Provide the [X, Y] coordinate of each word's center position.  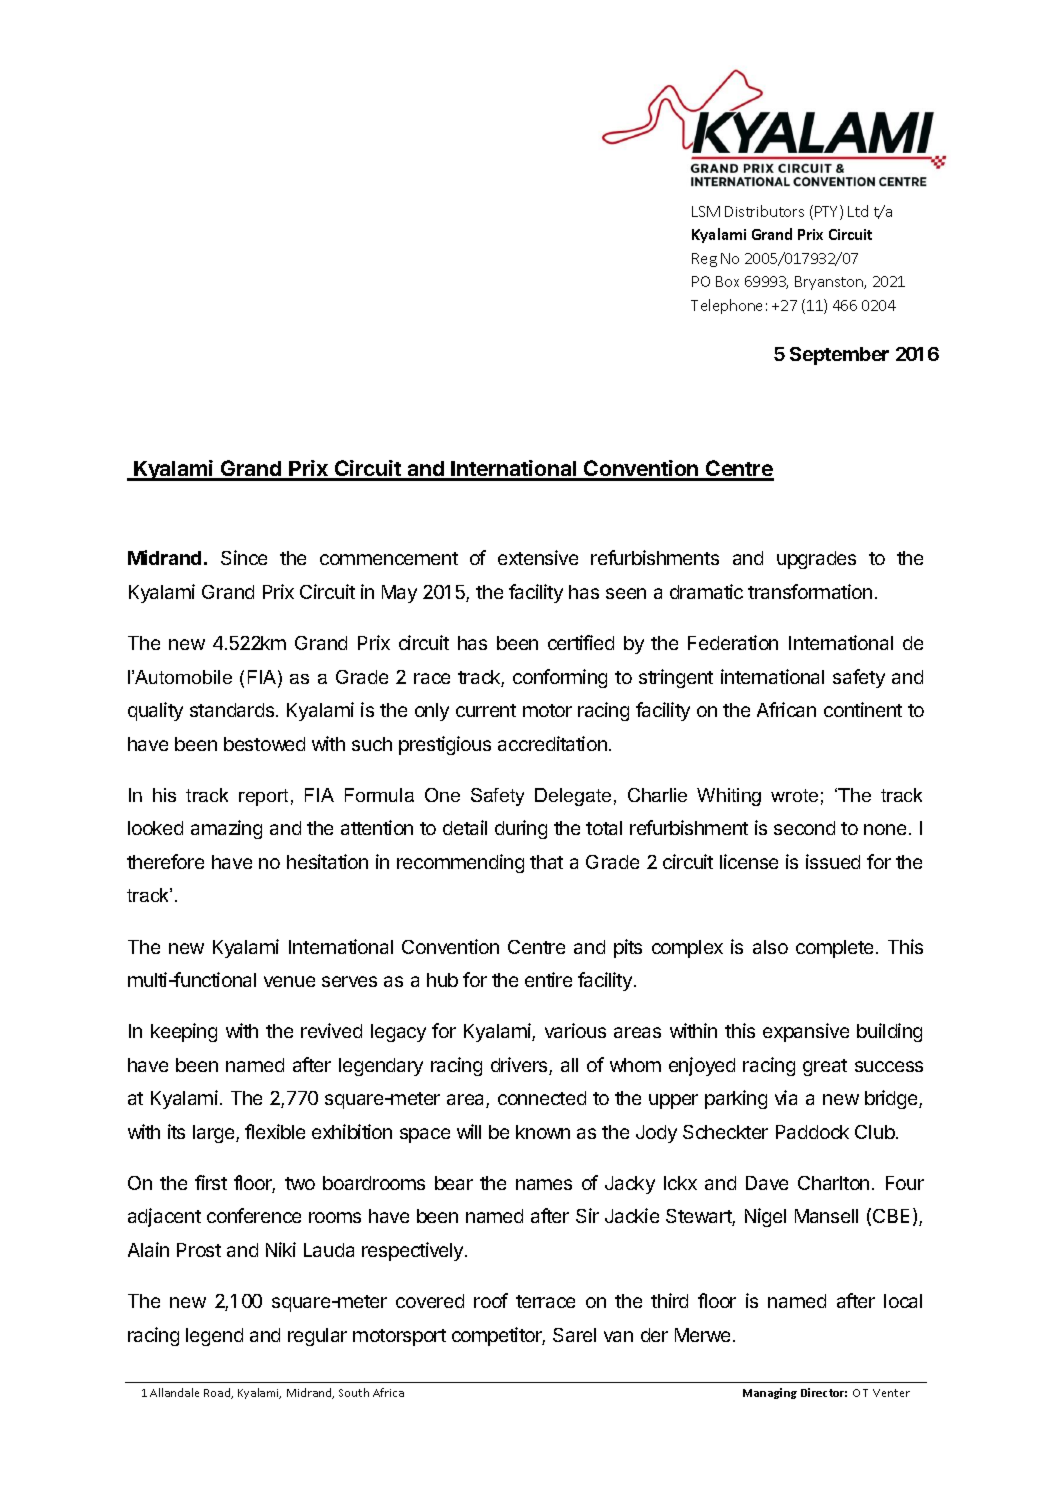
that [546, 862]
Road [218, 1393]
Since [244, 557]
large [215, 1134]
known [543, 1132]
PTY [828, 212]
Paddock [812, 1132]
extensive [538, 557]
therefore [165, 861]
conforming [560, 678]
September [839, 356]
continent [863, 709]
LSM [706, 211]
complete [834, 949]
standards [233, 710]
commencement [389, 558]
